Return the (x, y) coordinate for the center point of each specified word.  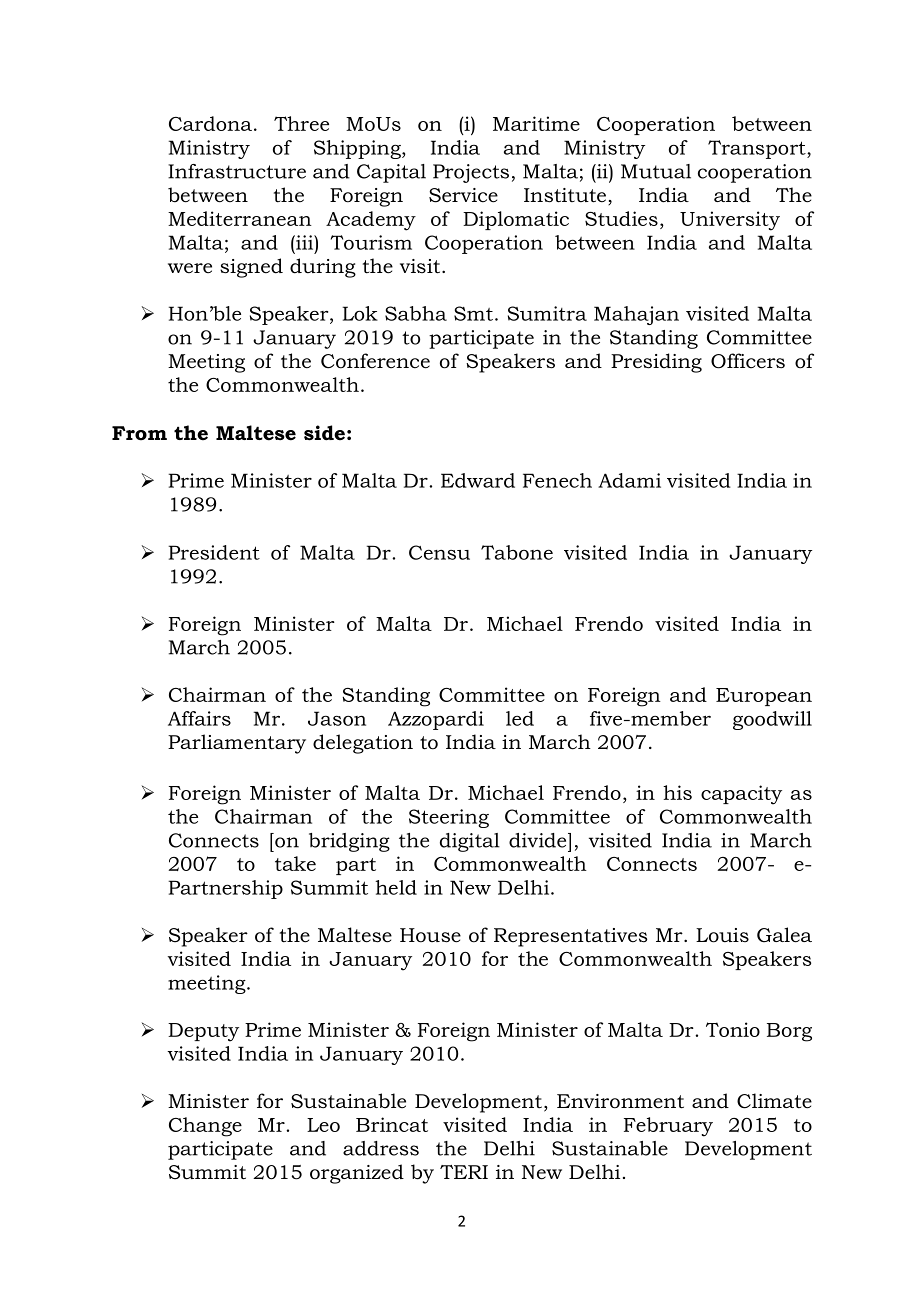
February (668, 1127)
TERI (464, 1172)
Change (205, 1127)
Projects (471, 173)
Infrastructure (237, 171)
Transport (758, 149)
